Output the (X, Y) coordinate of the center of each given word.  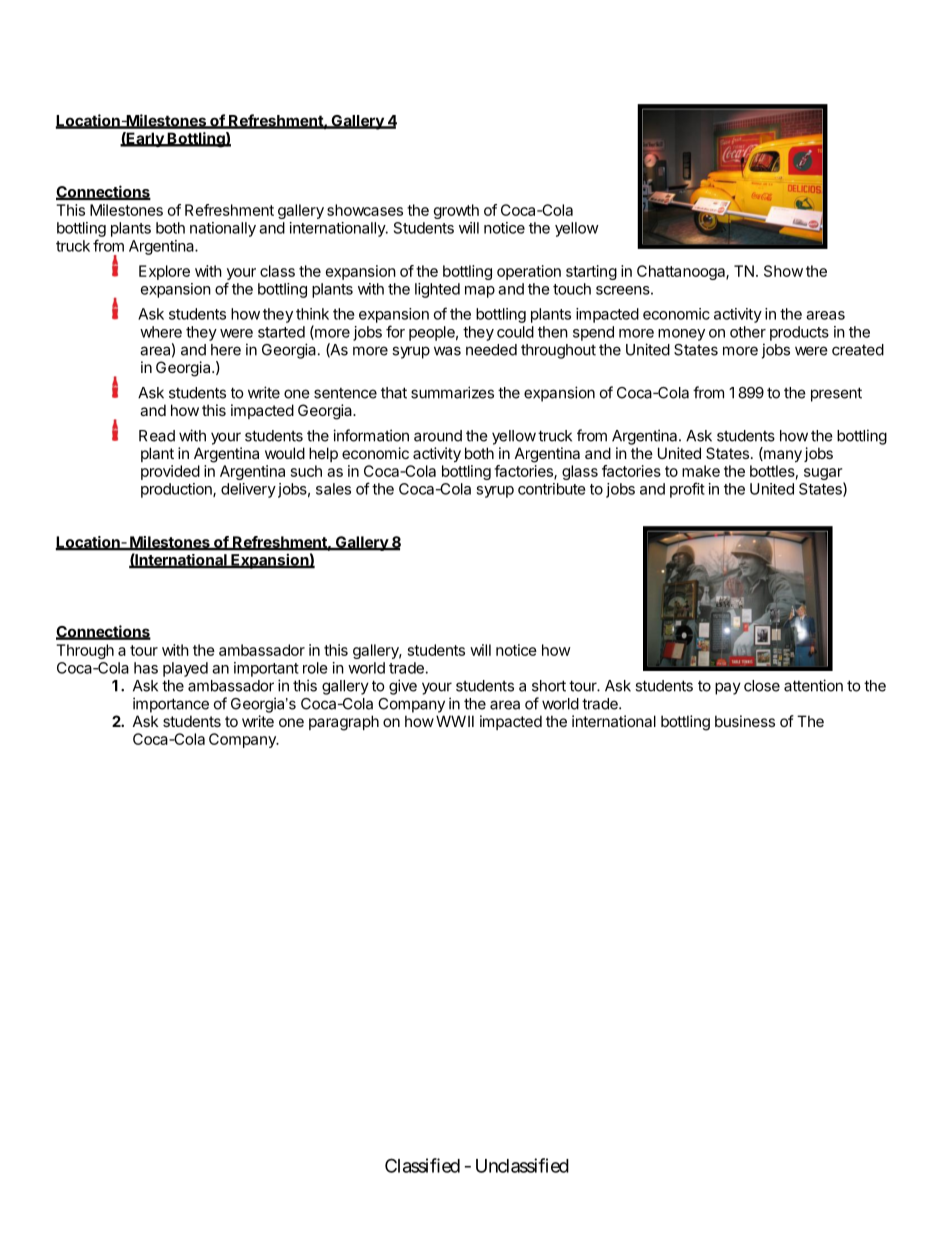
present (836, 394)
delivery (248, 490)
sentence (345, 393)
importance (171, 705)
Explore (164, 272)
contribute (552, 489)
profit (687, 490)
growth (456, 211)
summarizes (452, 392)
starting (591, 272)
